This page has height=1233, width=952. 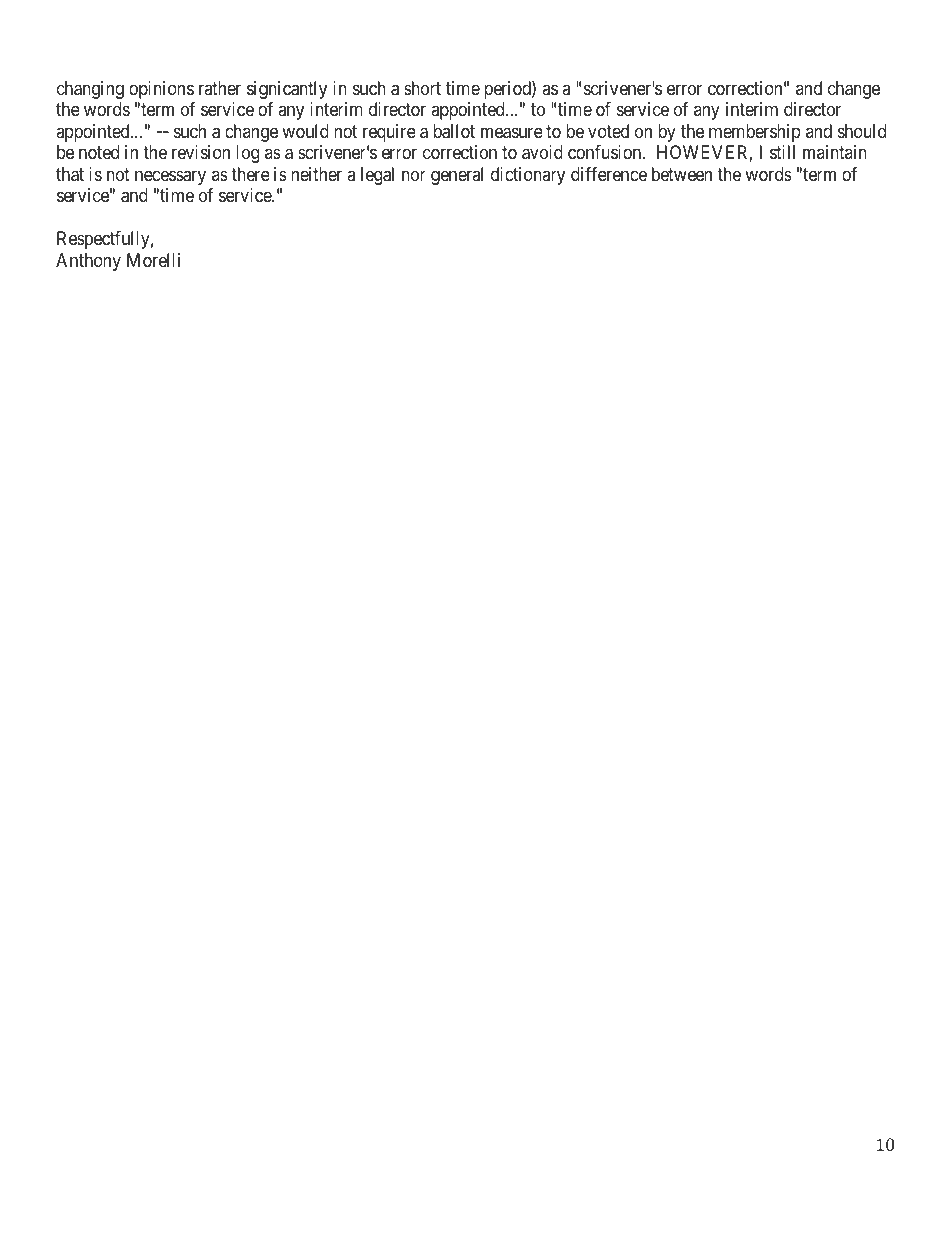 I want to click on should, so click(x=862, y=131).
